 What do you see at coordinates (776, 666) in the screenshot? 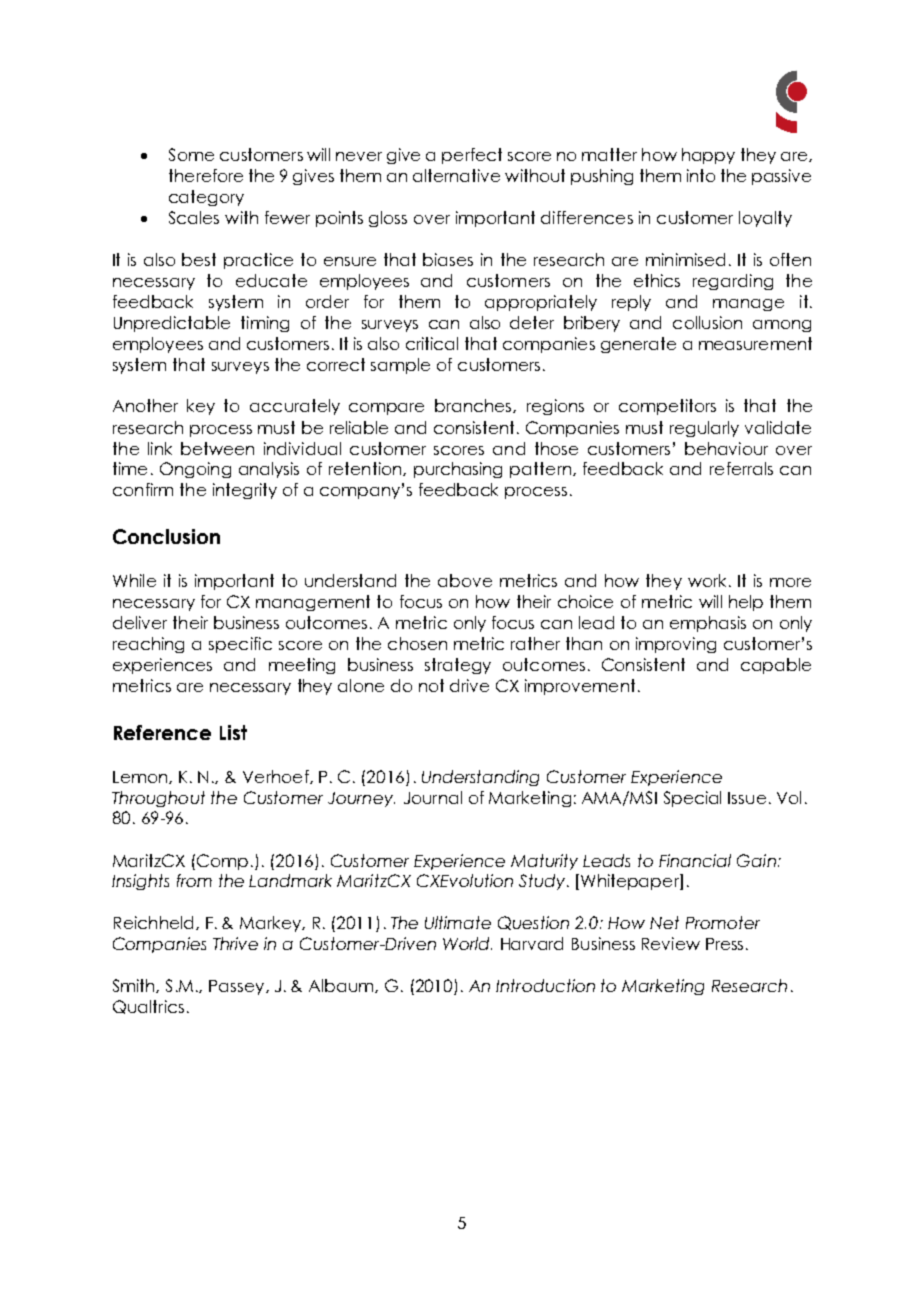
I see `capable` at bounding box center [776, 666].
